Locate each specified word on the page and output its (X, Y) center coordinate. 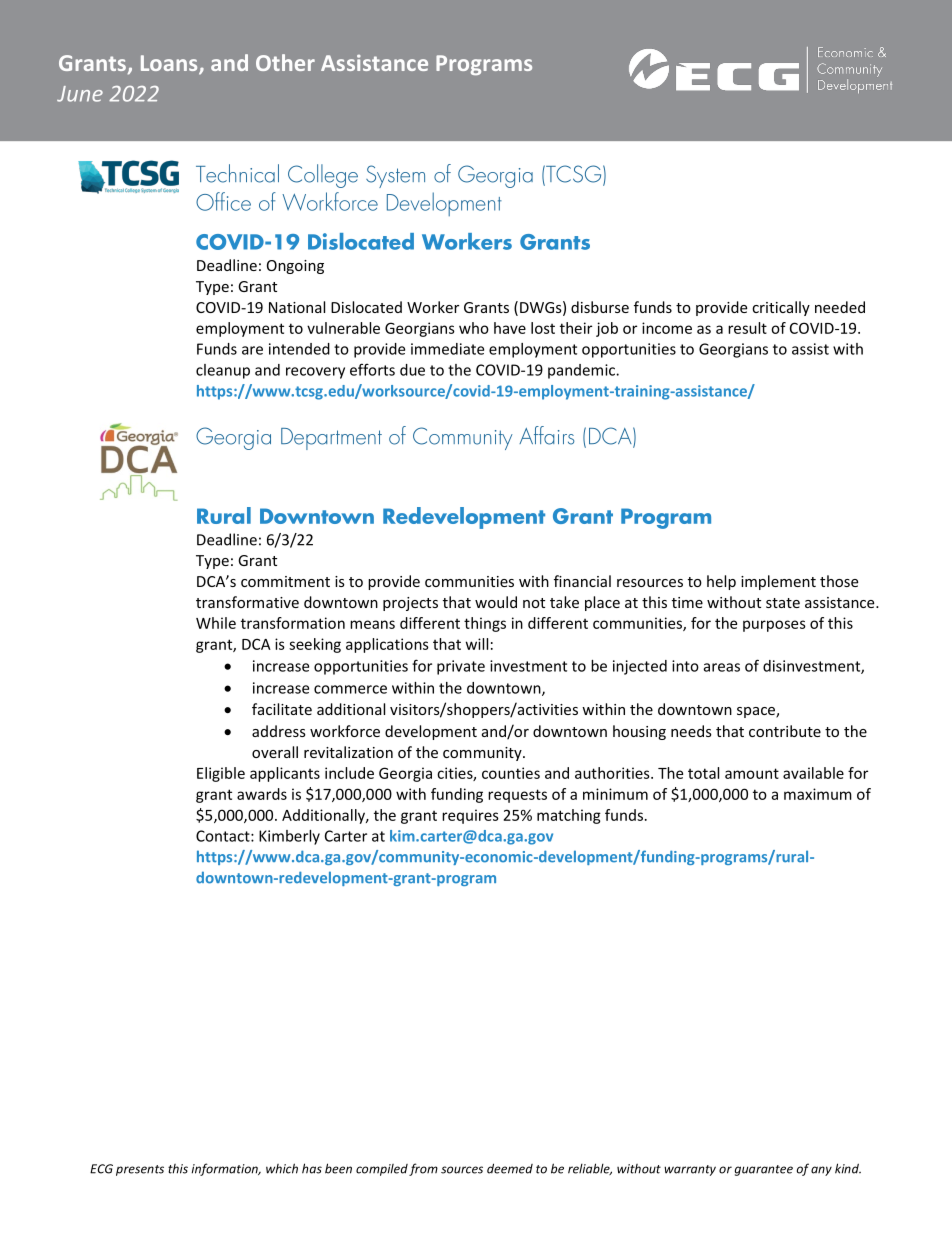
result (747, 328)
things (485, 624)
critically (781, 308)
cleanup (223, 371)
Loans (170, 64)
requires (470, 816)
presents (140, 1170)
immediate (447, 349)
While (216, 623)
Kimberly (289, 837)
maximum (818, 794)
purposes (774, 626)
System (395, 176)
